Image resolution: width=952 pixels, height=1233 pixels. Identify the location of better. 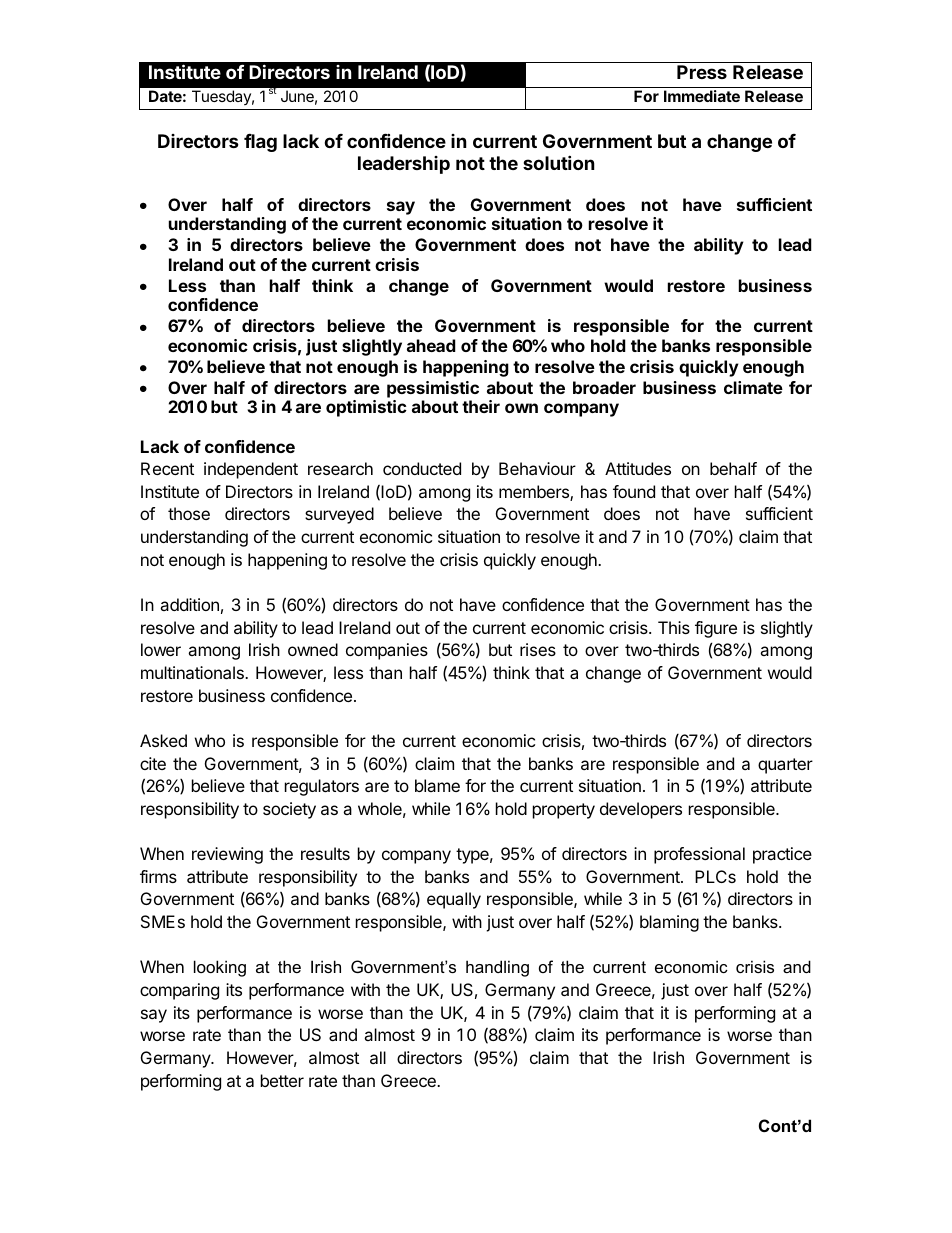
(282, 1080).
